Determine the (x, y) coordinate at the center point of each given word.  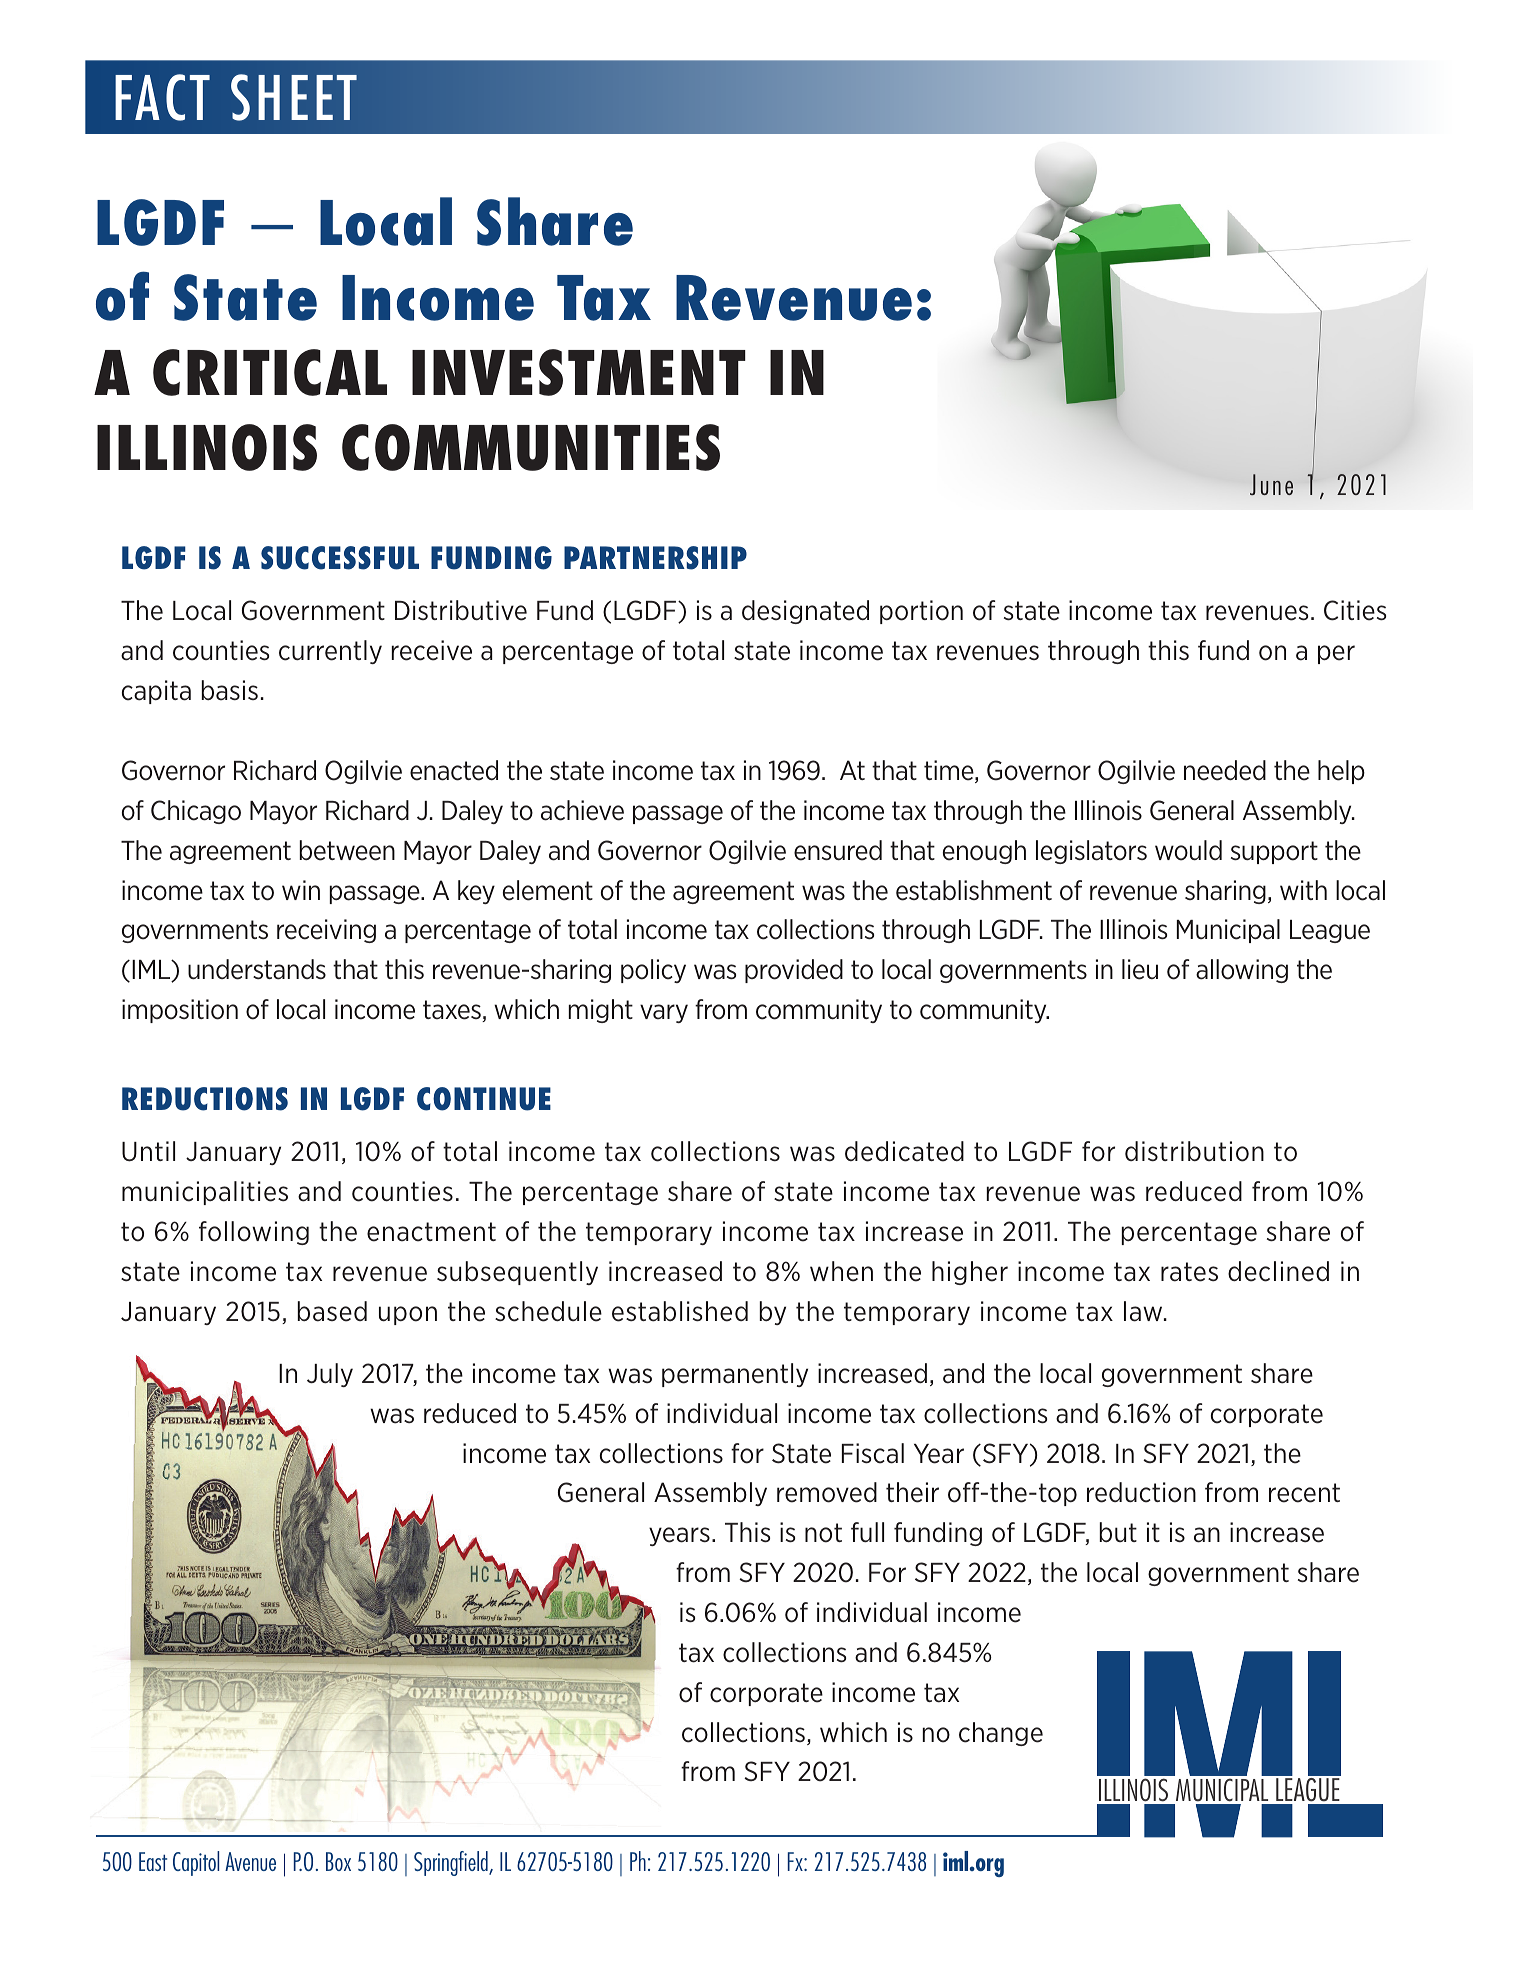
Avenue (250, 1861)
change (1001, 1734)
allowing (1242, 971)
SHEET (294, 97)
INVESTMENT (579, 372)
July (330, 1375)
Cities (1355, 610)
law (1144, 1311)
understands (257, 969)
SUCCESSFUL (340, 558)
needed (1225, 770)
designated (805, 612)
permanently (735, 1375)
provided (794, 971)
